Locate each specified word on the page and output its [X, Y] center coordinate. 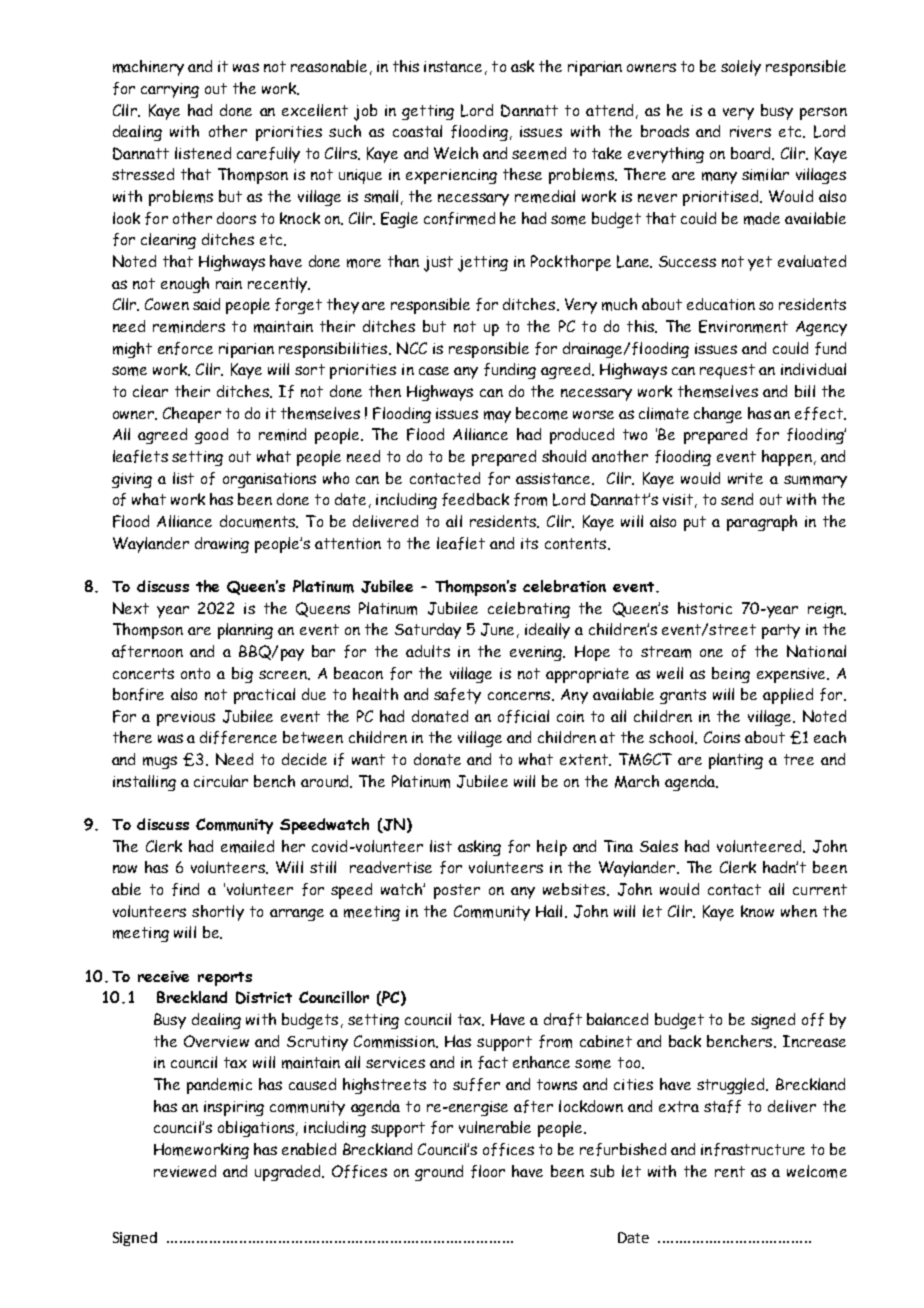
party [781, 631]
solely [741, 68]
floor [488, 1171]
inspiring [234, 1108]
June [497, 629]
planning [245, 631]
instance [453, 66]
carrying [170, 90]
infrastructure [753, 1149]
